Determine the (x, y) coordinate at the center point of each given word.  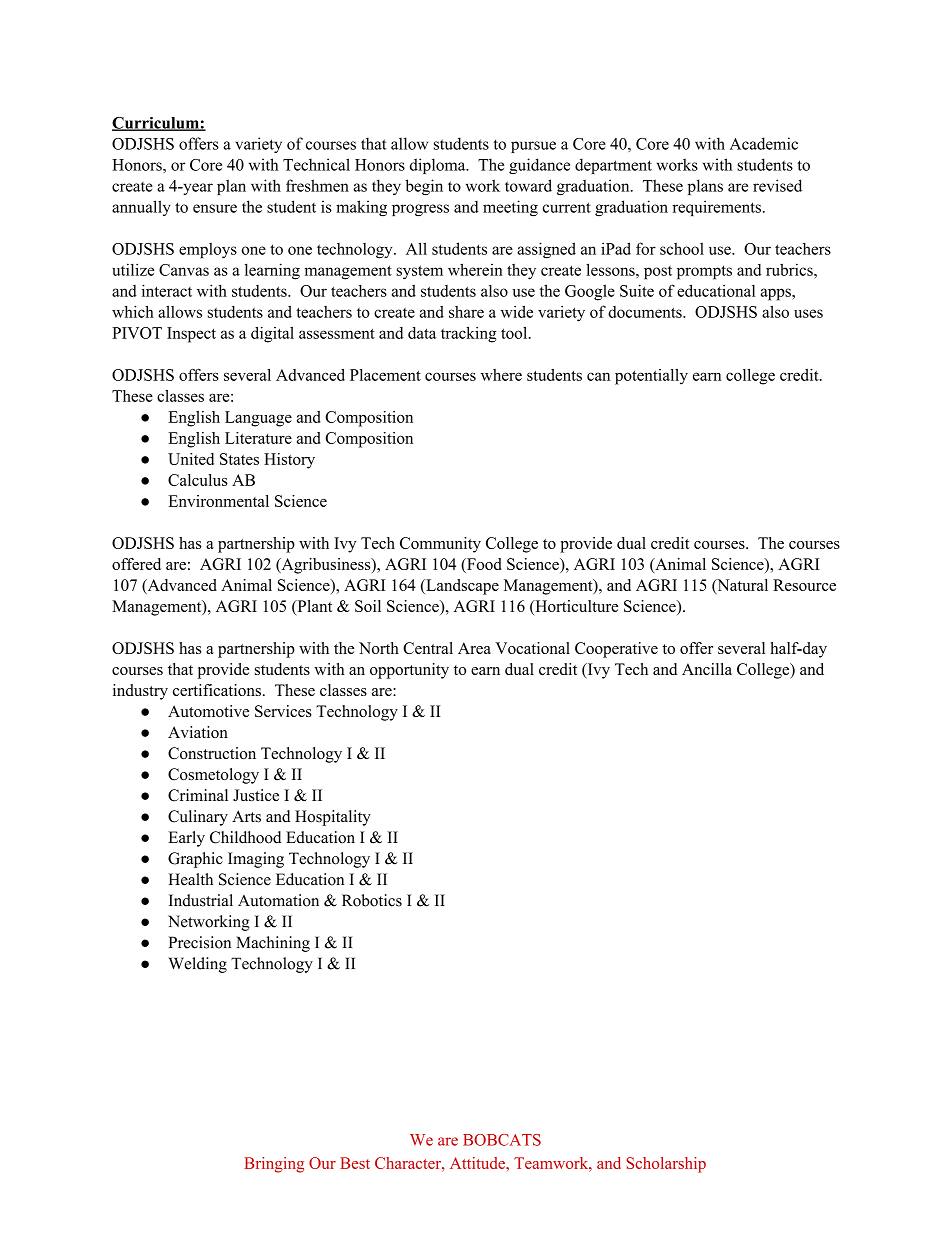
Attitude (478, 1163)
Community (440, 545)
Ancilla (707, 669)
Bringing (274, 1165)
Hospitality (333, 818)
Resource (804, 585)
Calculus (198, 480)
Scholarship (666, 1165)
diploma (439, 166)
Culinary (198, 818)
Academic (763, 143)
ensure (215, 208)
